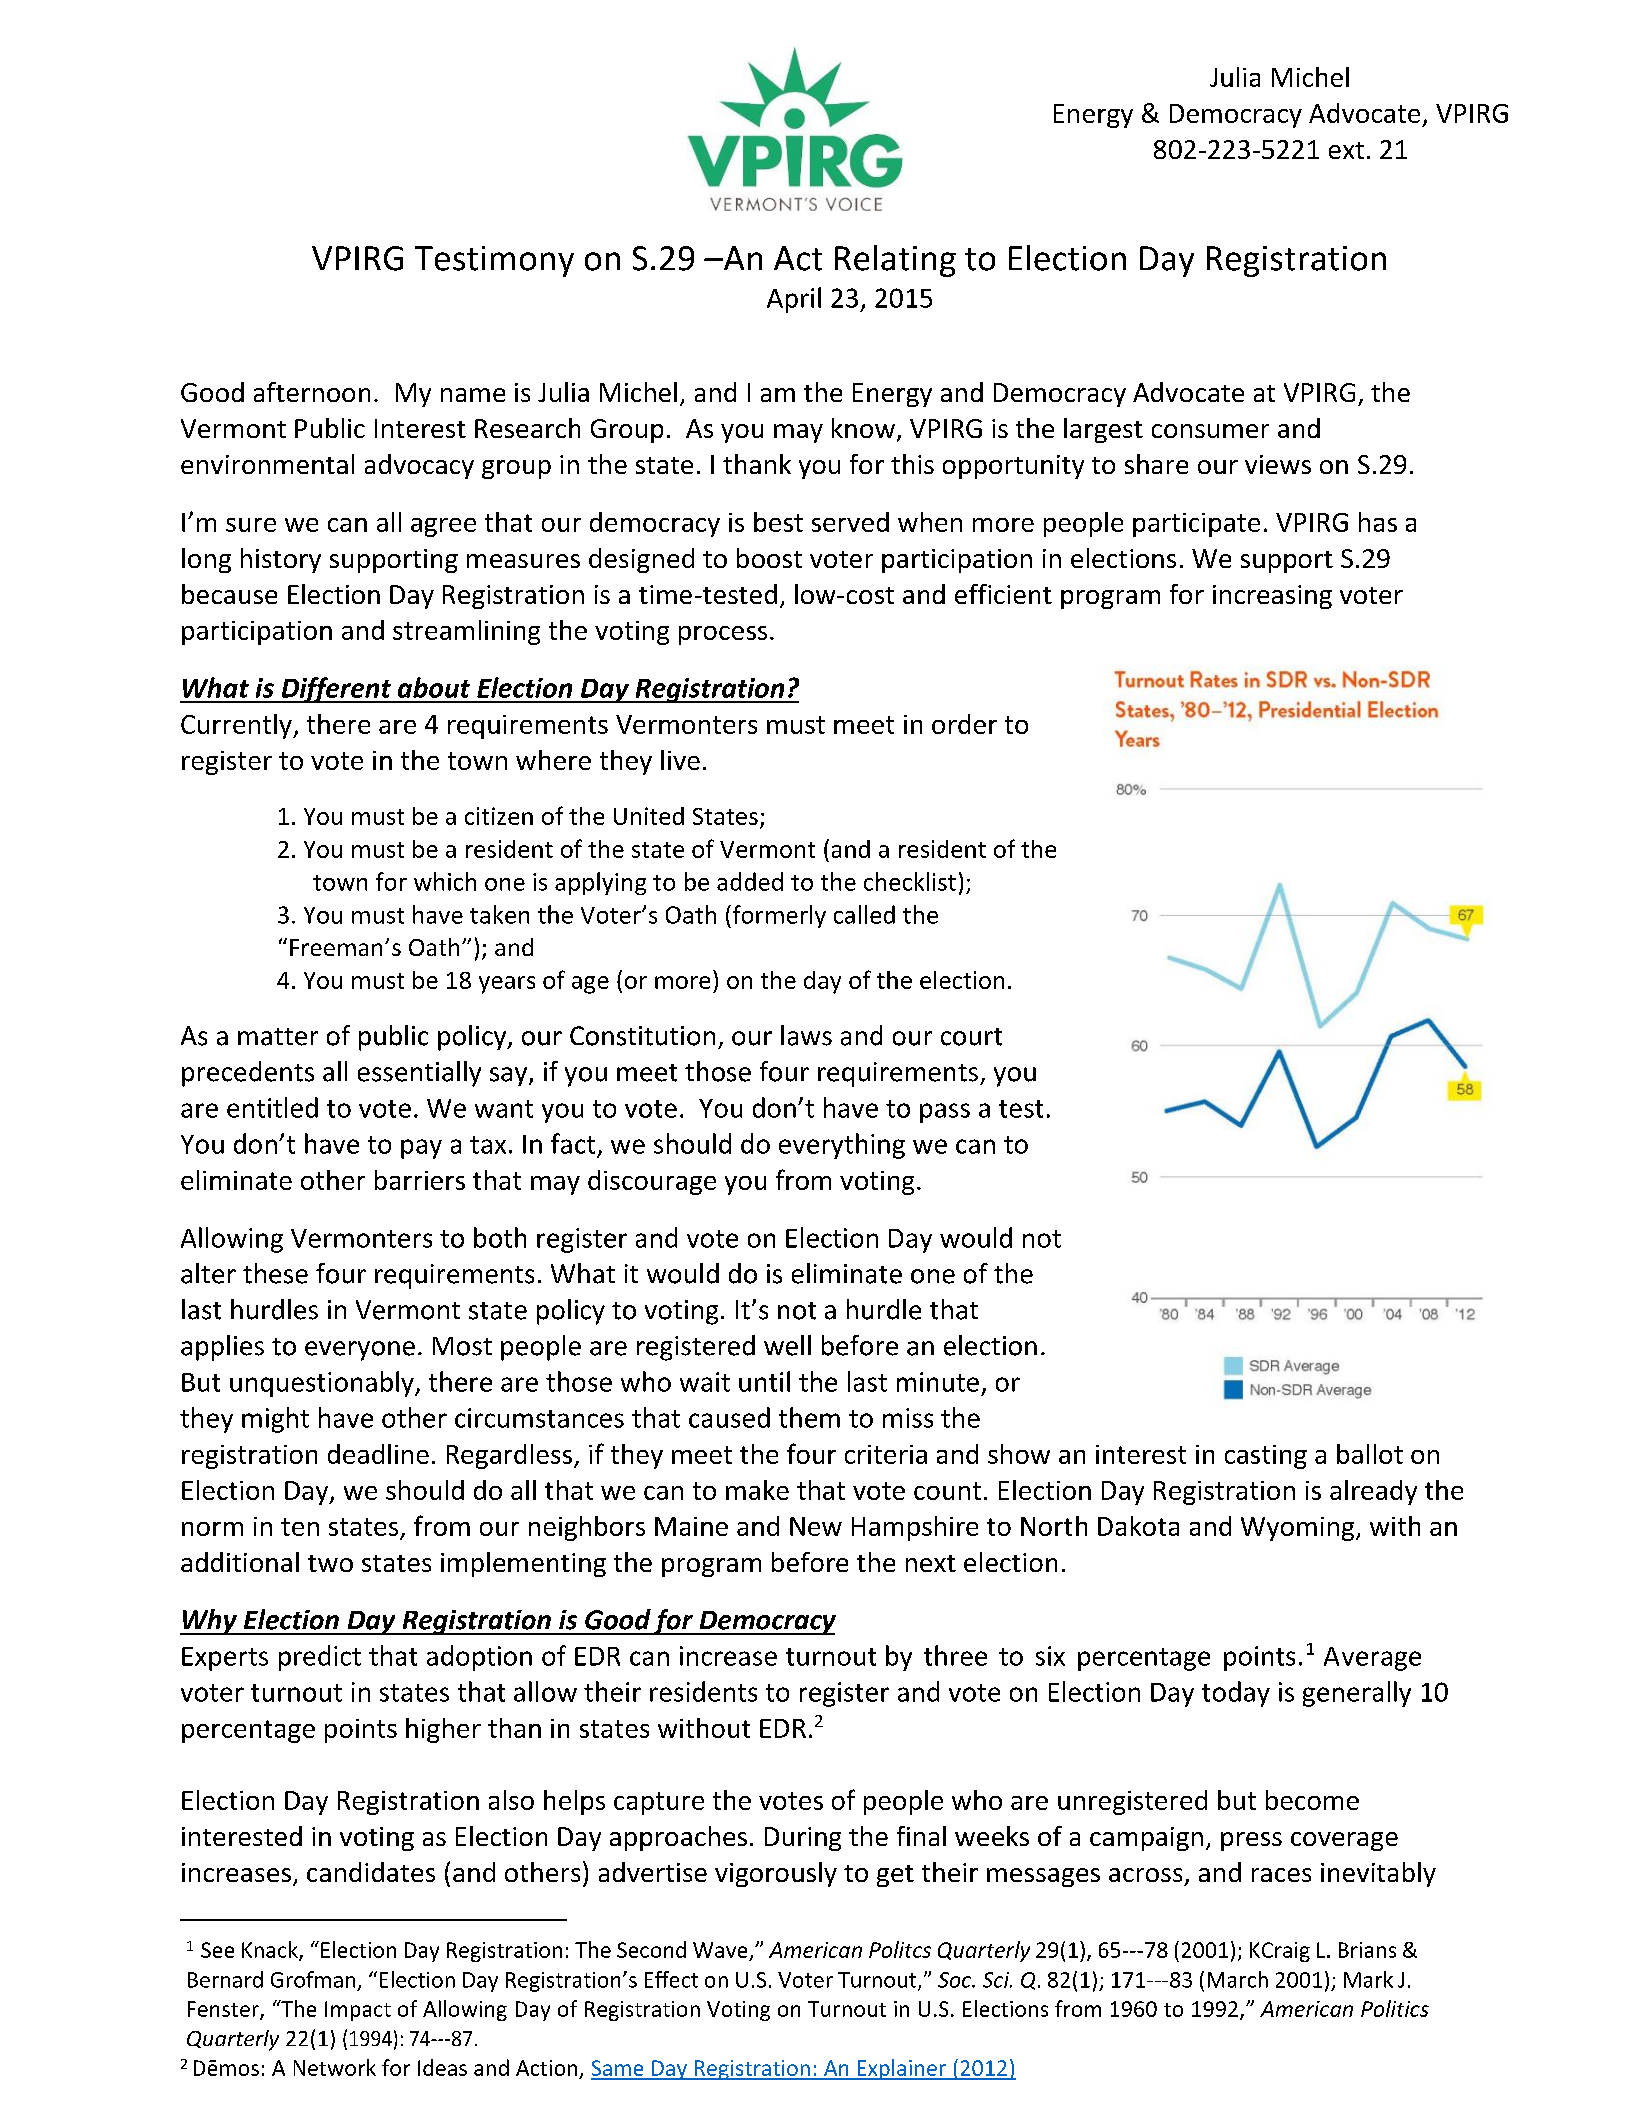 The height and width of the document is (2127, 1644). What do you see at coordinates (445, 881) in the document?
I see `which` at bounding box center [445, 881].
